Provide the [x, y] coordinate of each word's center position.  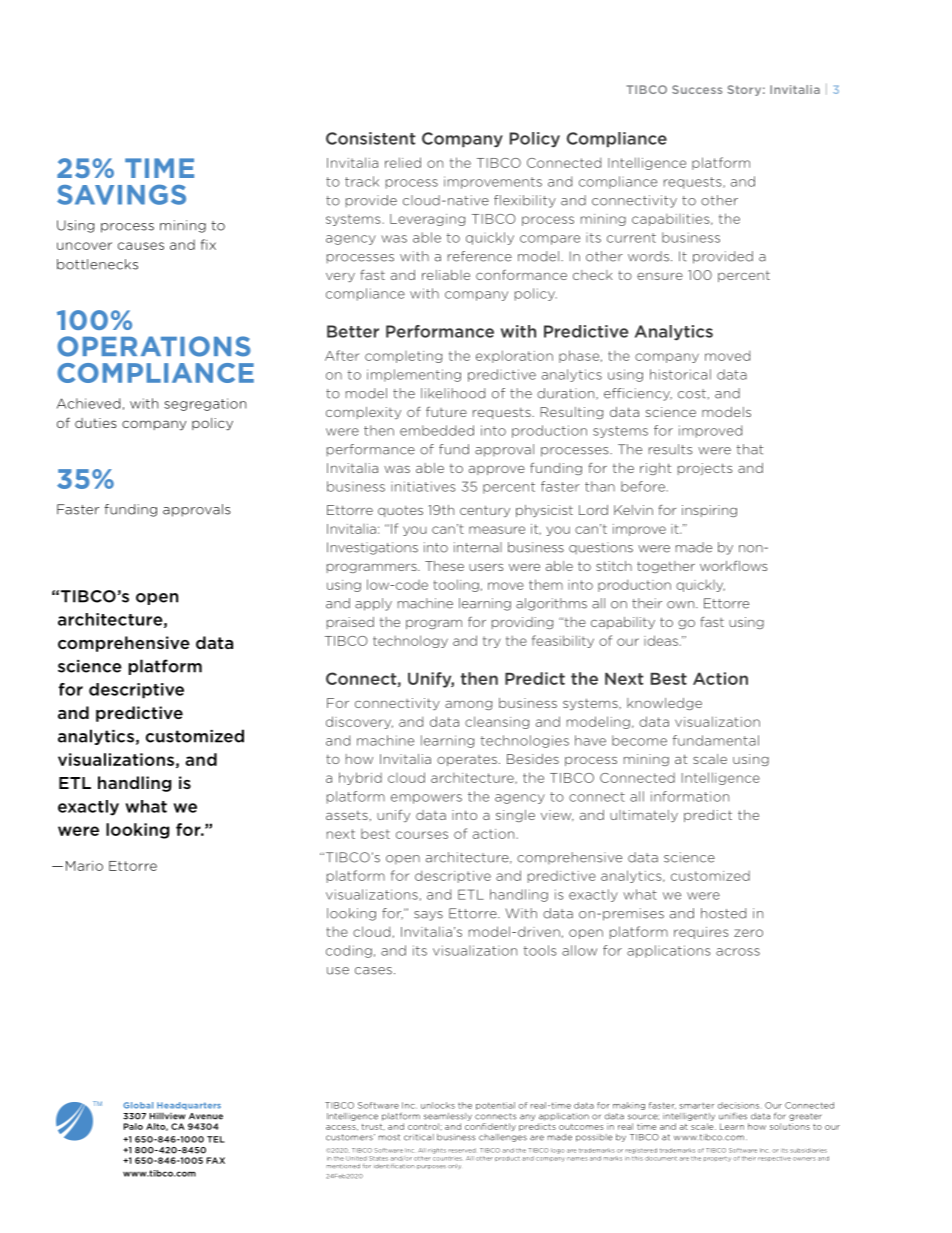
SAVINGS [121, 194]
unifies [733, 1116]
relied [403, 162]
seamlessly [448, 1117]
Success [697, 89]
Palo [133, 1126]
